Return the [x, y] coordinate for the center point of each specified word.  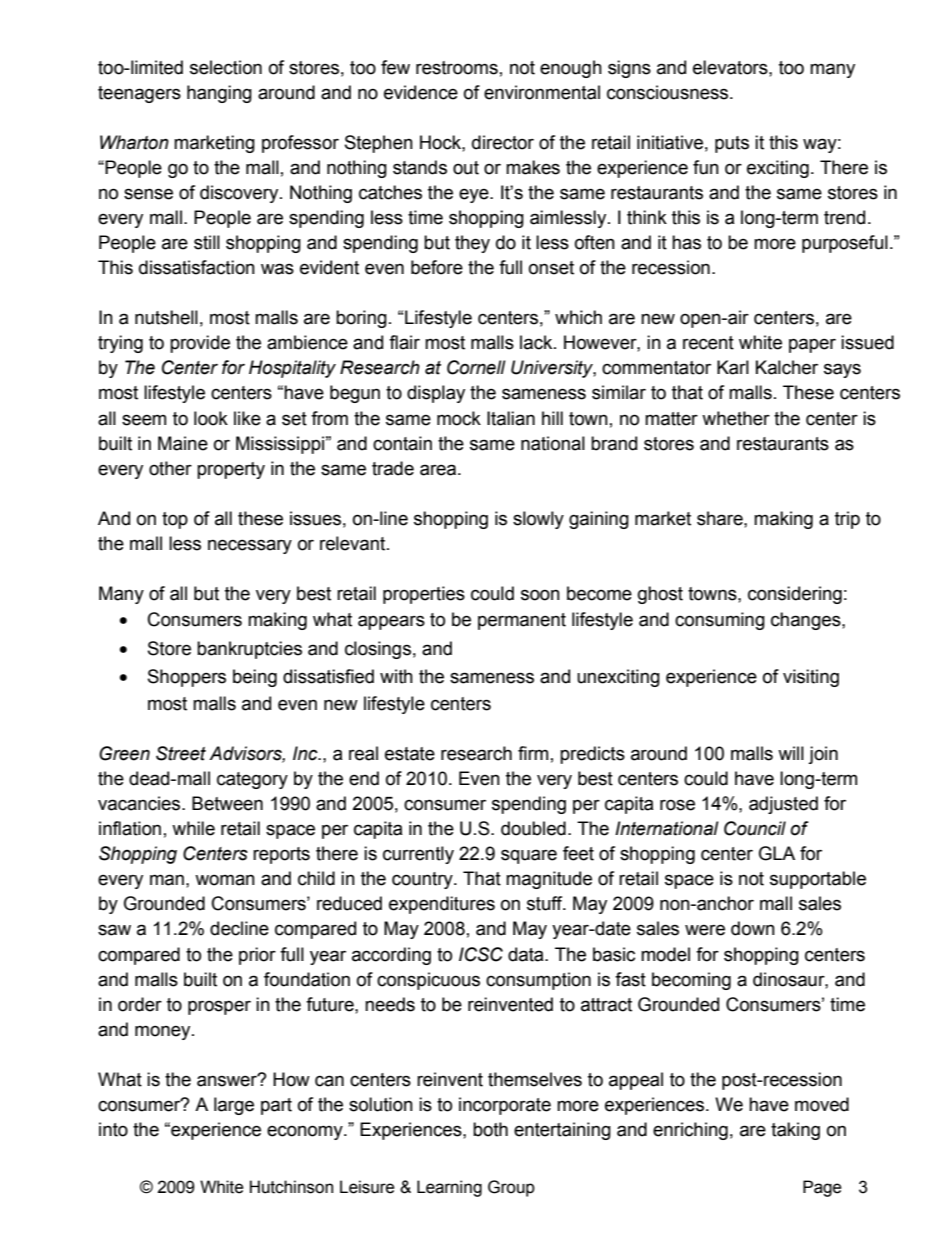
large [234, 1106]
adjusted [783, 805]
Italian [511, 418]
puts [732, 144]
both [490, 1129]
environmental [542, 92]
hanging [219, 94]
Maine [183, 443]
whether [736, 418]
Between [227, 803]
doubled [533, 828]
